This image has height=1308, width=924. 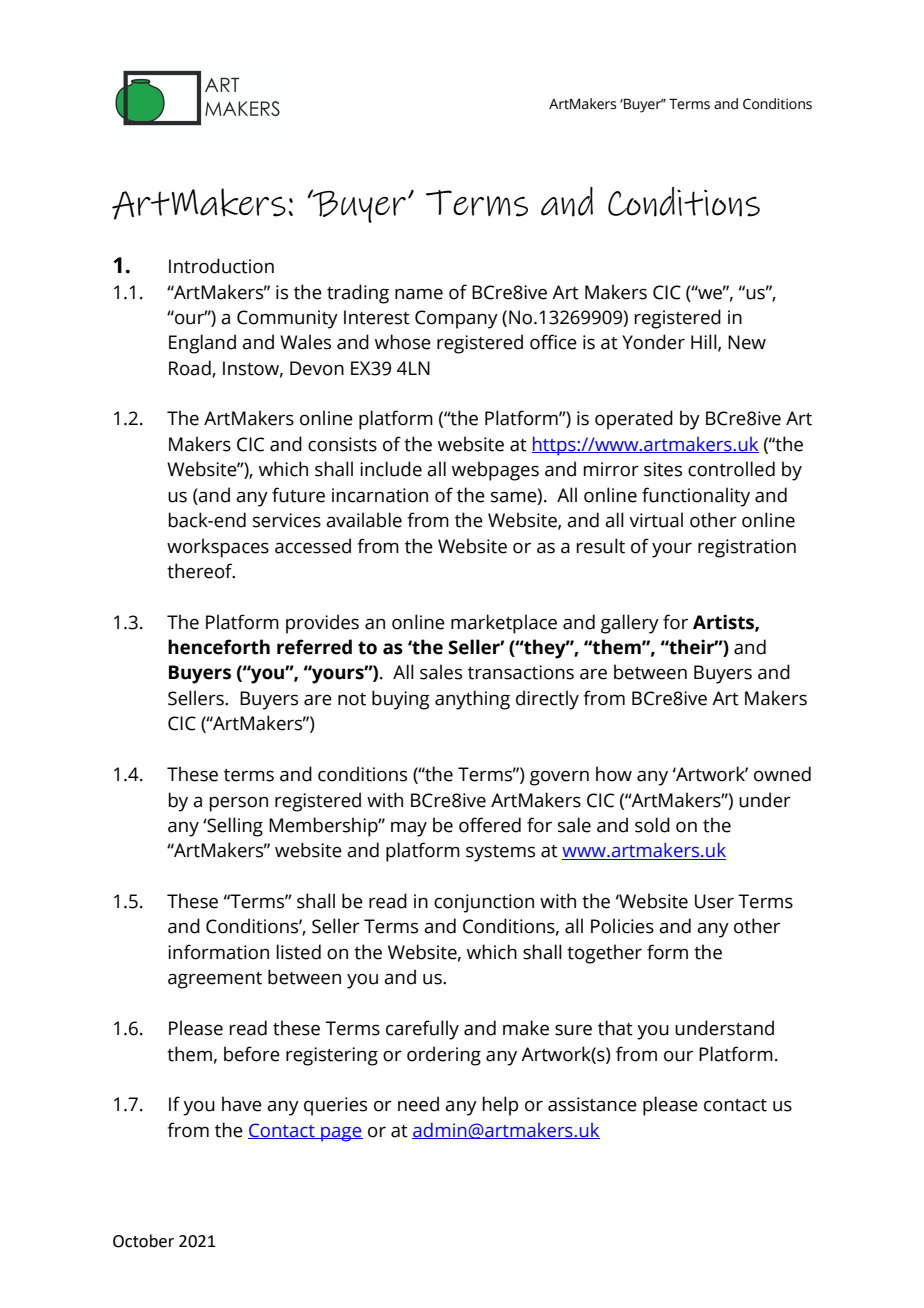 What do you see at coordinates (238, 804) in the image?
I see `person` at bounding box center [238, 804].
